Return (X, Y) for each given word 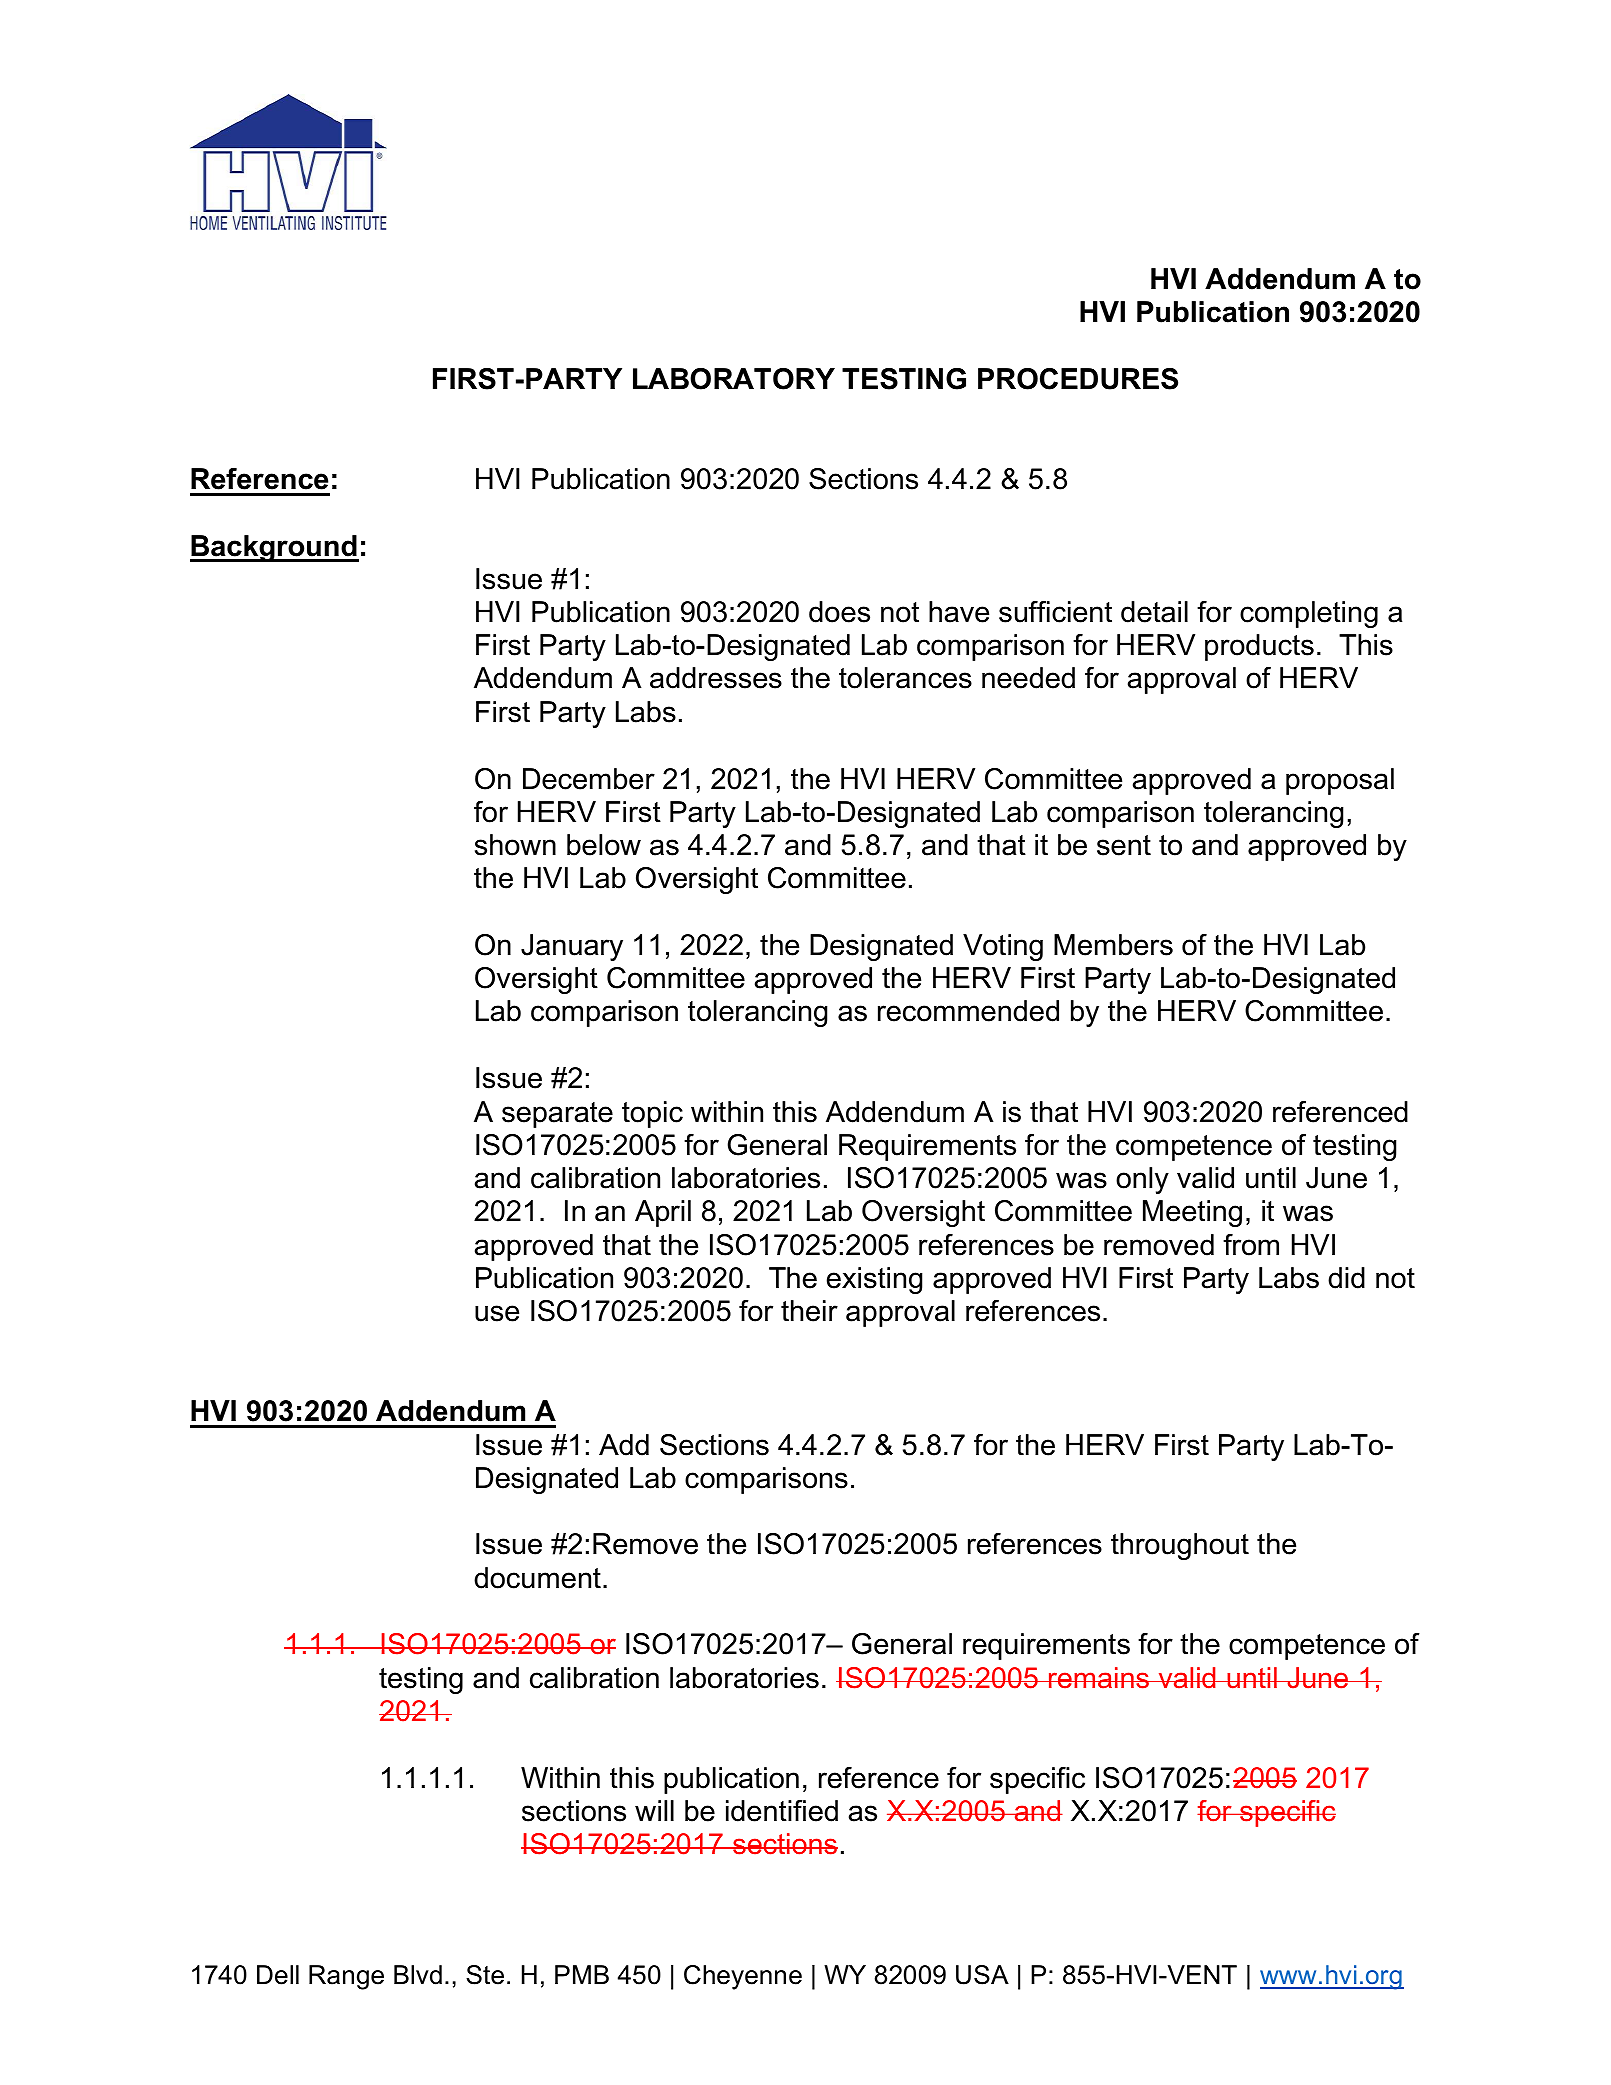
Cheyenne (743, 1977)
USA (982, 1975)
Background (274, 548)
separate (557, 1115)
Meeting (1192, 1213)
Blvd (418, 1975)
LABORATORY (734, 379)
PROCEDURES (1078, 379)
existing (874, 1280)
